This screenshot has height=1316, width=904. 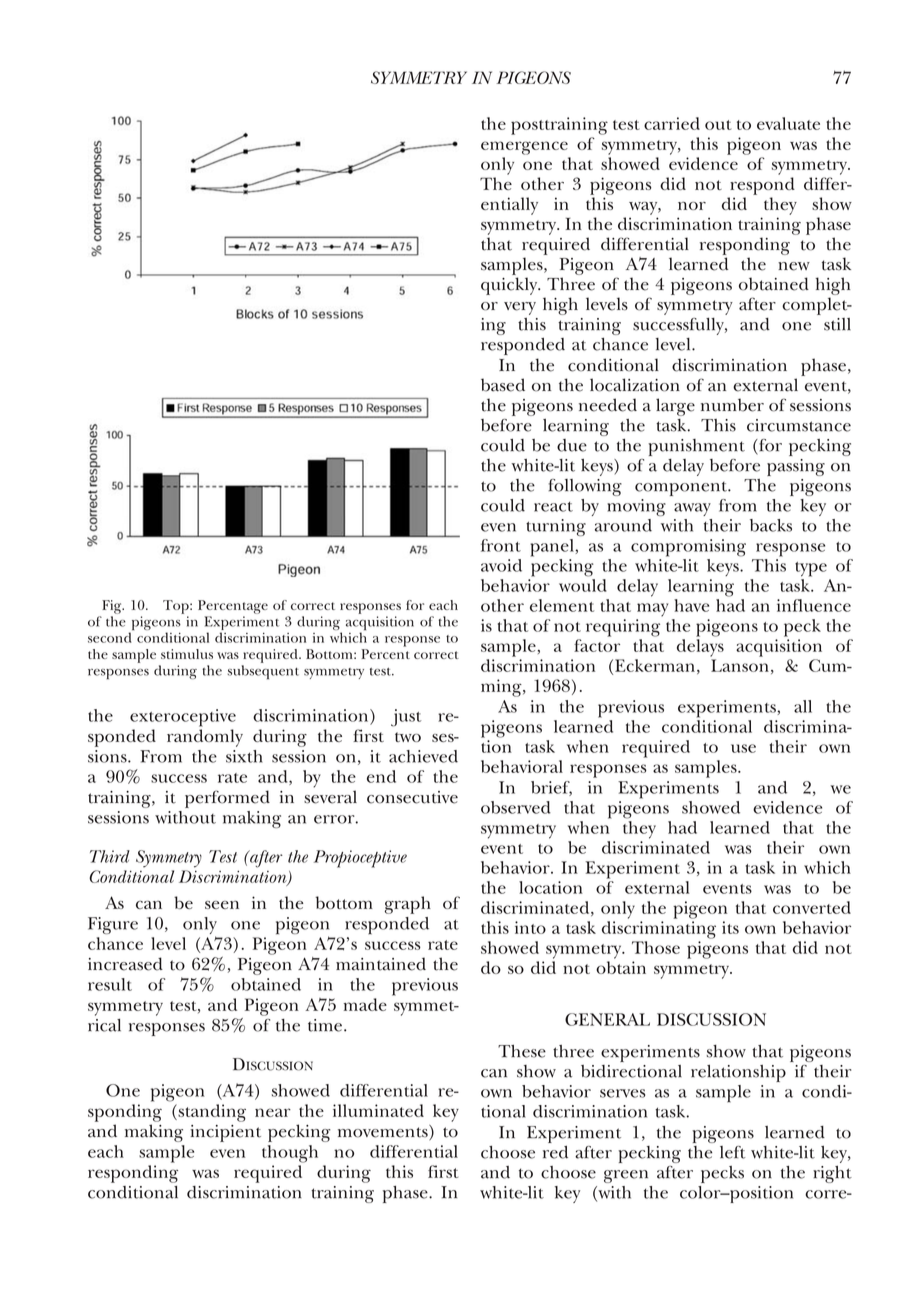 I want to click on movements, so click(x=384, y=1132).
